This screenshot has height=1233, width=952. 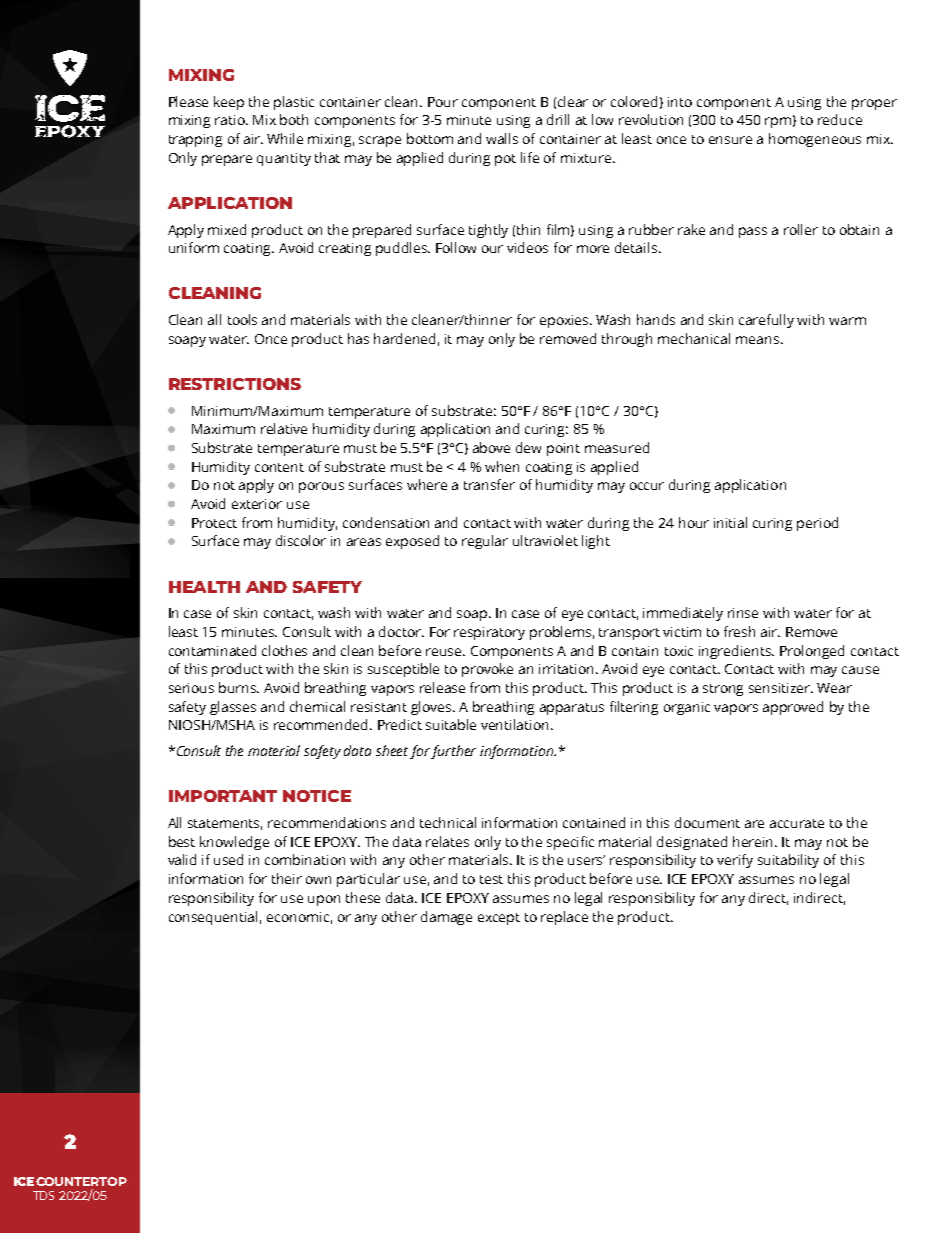 I want to click on trapping, so click(x=195, y=140).
